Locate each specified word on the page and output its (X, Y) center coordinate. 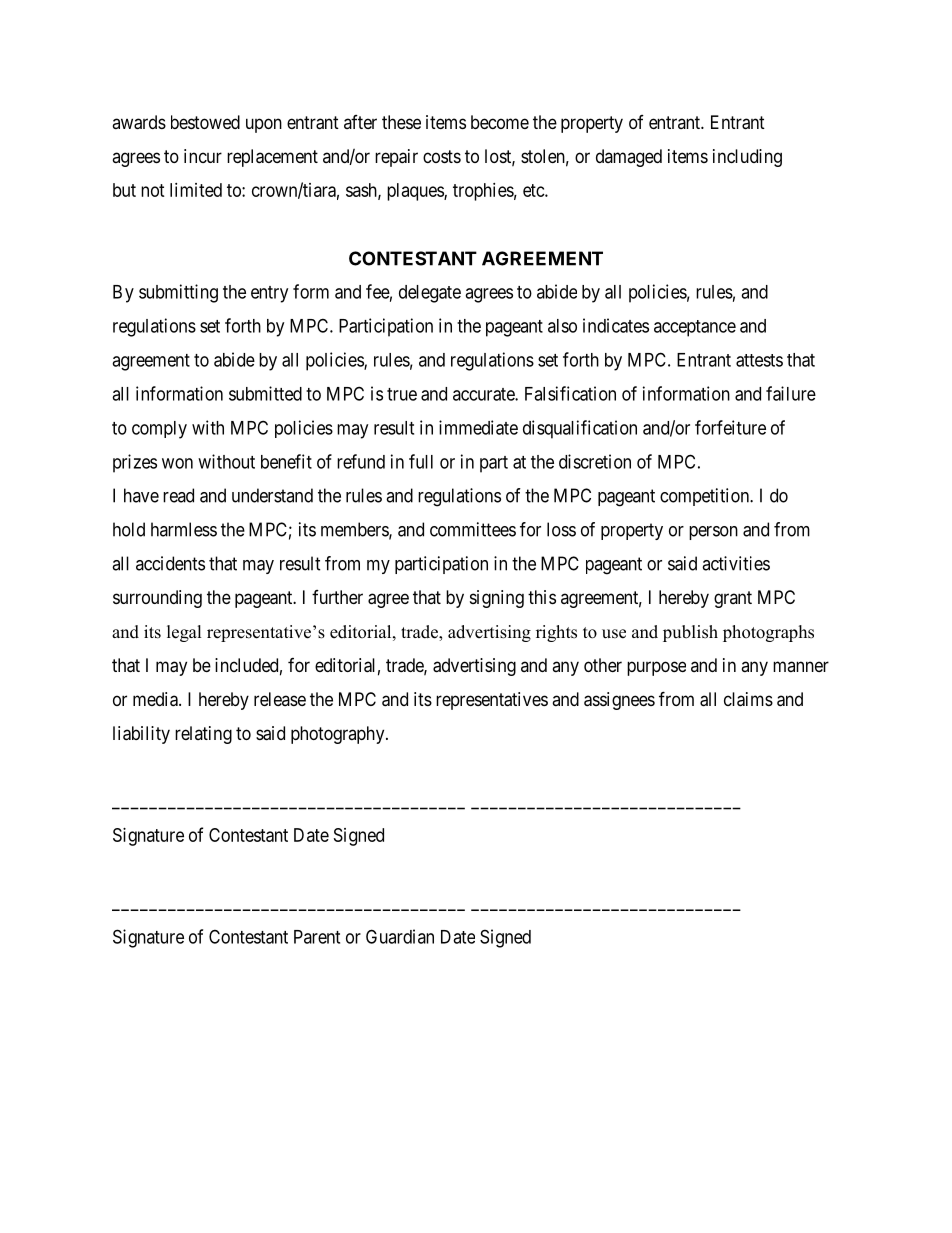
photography (339, 735)
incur (203, 156)
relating (203, 735)
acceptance (695, 328)
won (177, 463)
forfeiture (730, 427)
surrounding (157, 599)
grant (733, 599)
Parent (317, 937)
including (747, 158)
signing (497, 599)
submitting (178, 293)
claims (748, 699)
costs (442, 156)
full (421, 461)
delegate (430, 294)
